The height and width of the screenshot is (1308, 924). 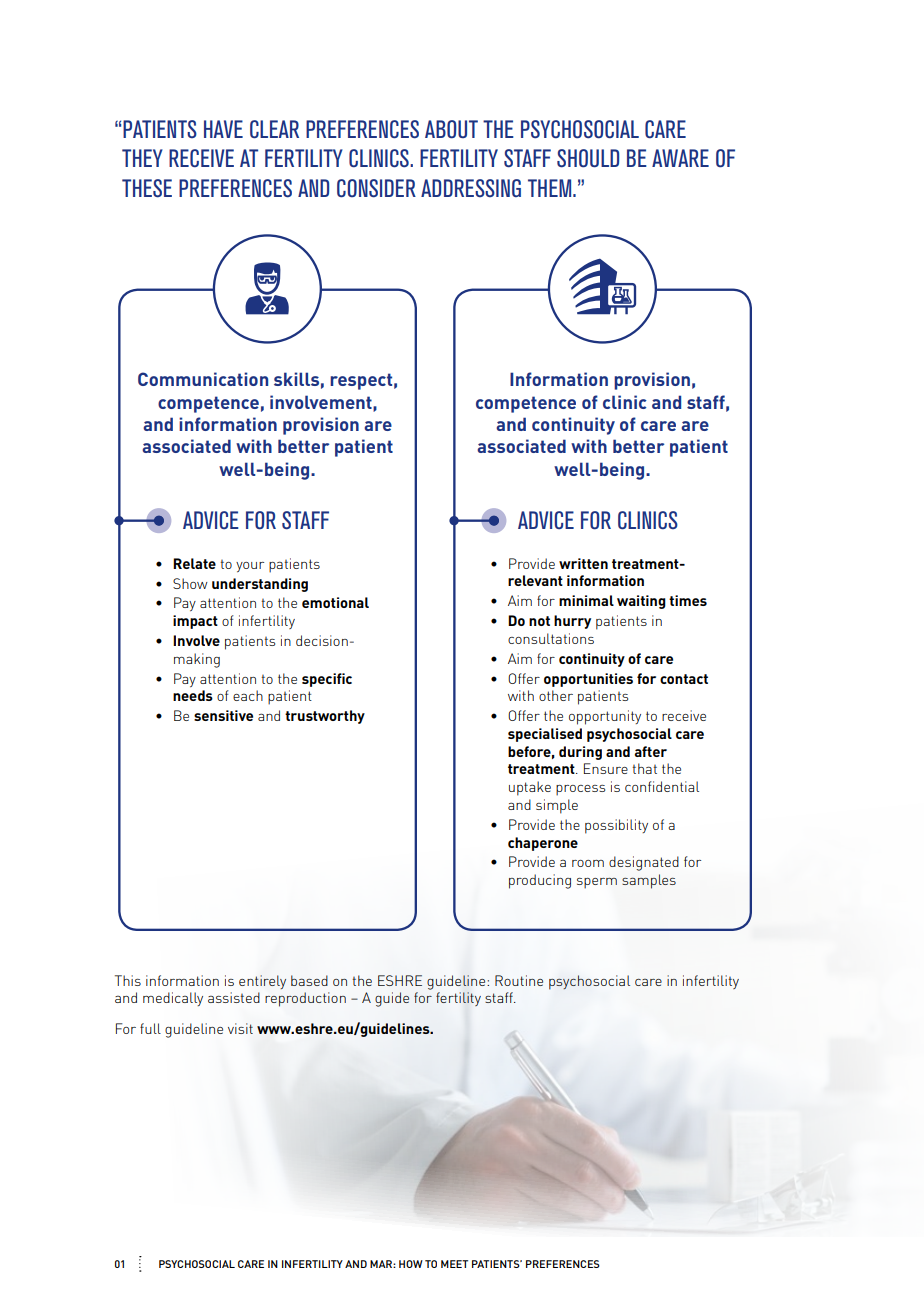 I want to click on full, so click(x=150, y=1028).
